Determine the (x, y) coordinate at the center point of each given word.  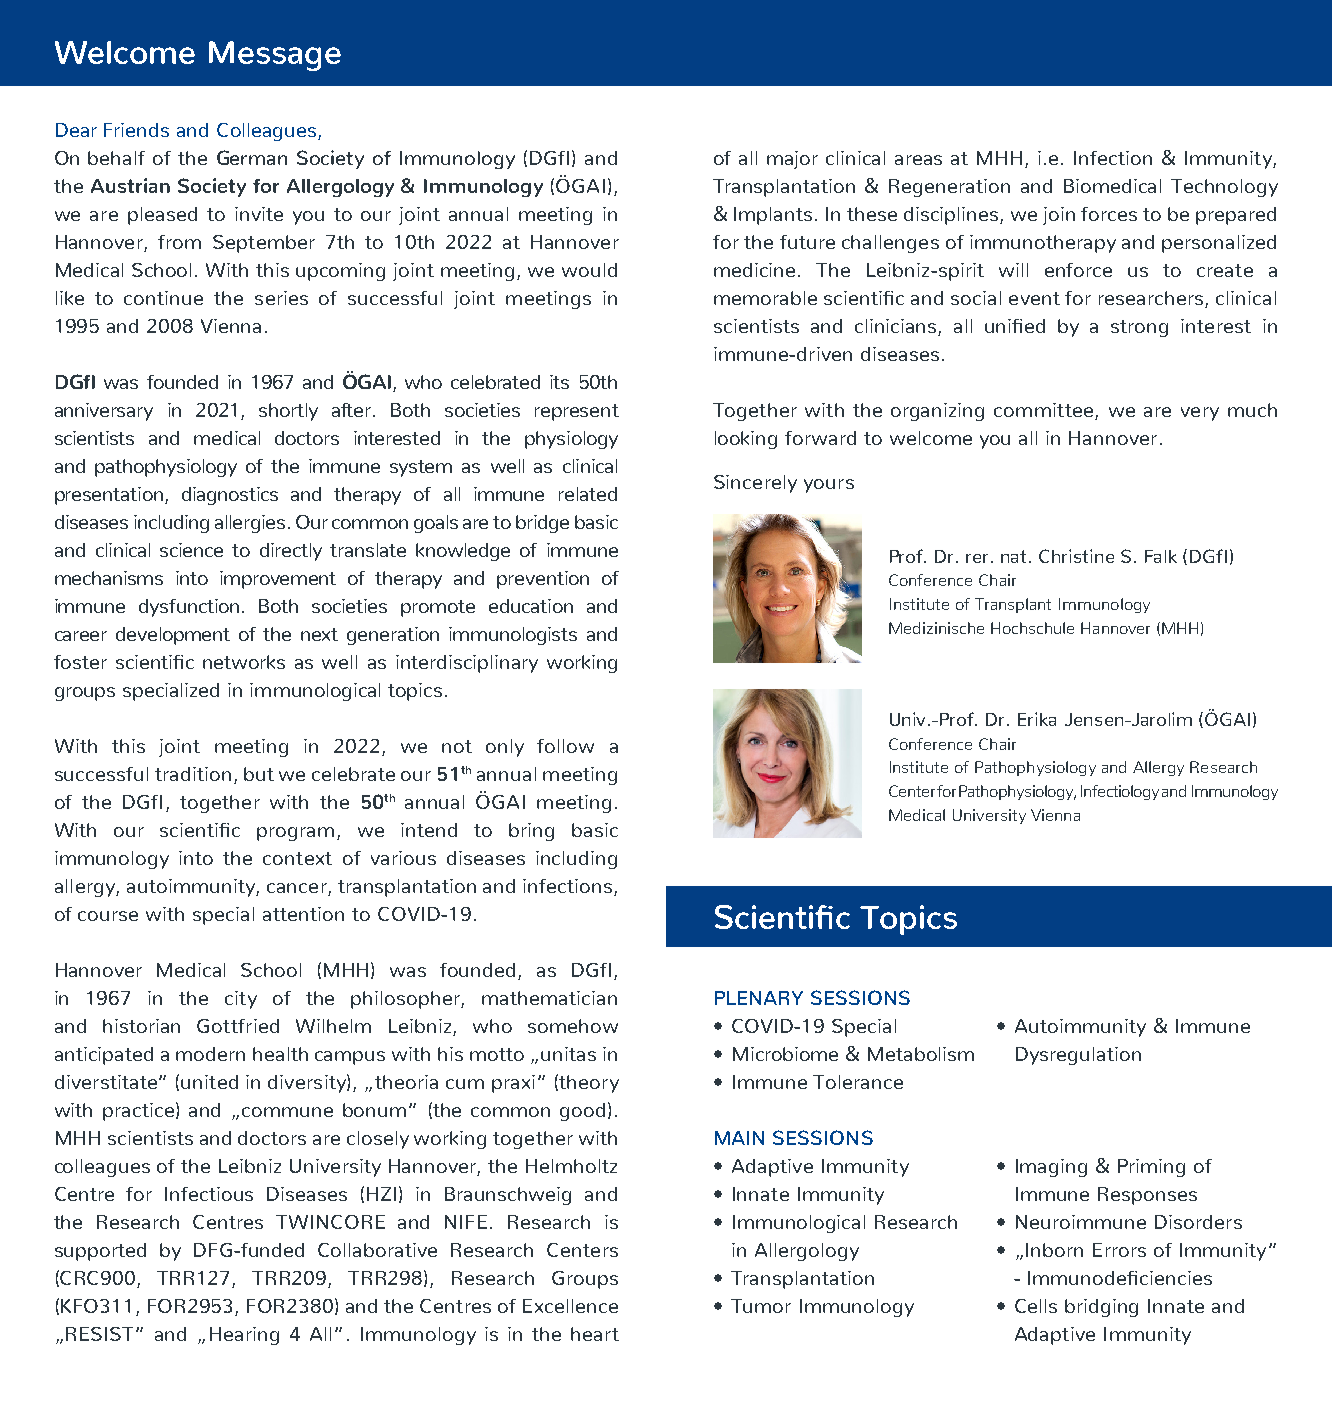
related (588, 494)
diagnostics (230, 496)
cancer (298, 889)
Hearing (244, 1336)
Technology (1224, 188)
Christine (1076, 556)
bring (531, 832)
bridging (1101, 1308)
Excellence (570, 1306)
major (792, 160)
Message (275, 56)
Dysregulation (1078, 1056)
